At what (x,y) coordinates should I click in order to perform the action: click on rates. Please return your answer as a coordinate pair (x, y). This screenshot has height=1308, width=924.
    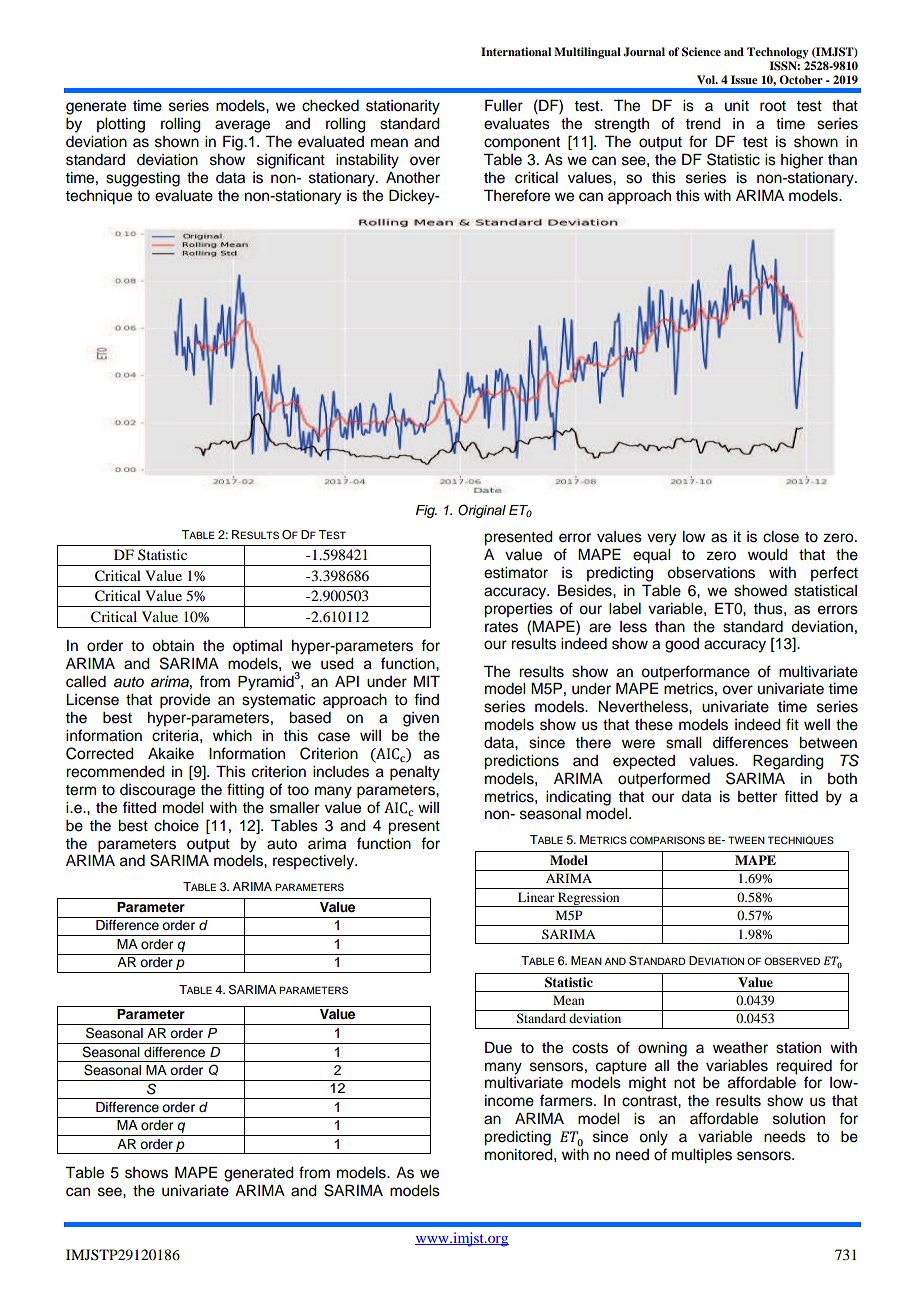
    Looking at the image, I should click on (501, 627).
